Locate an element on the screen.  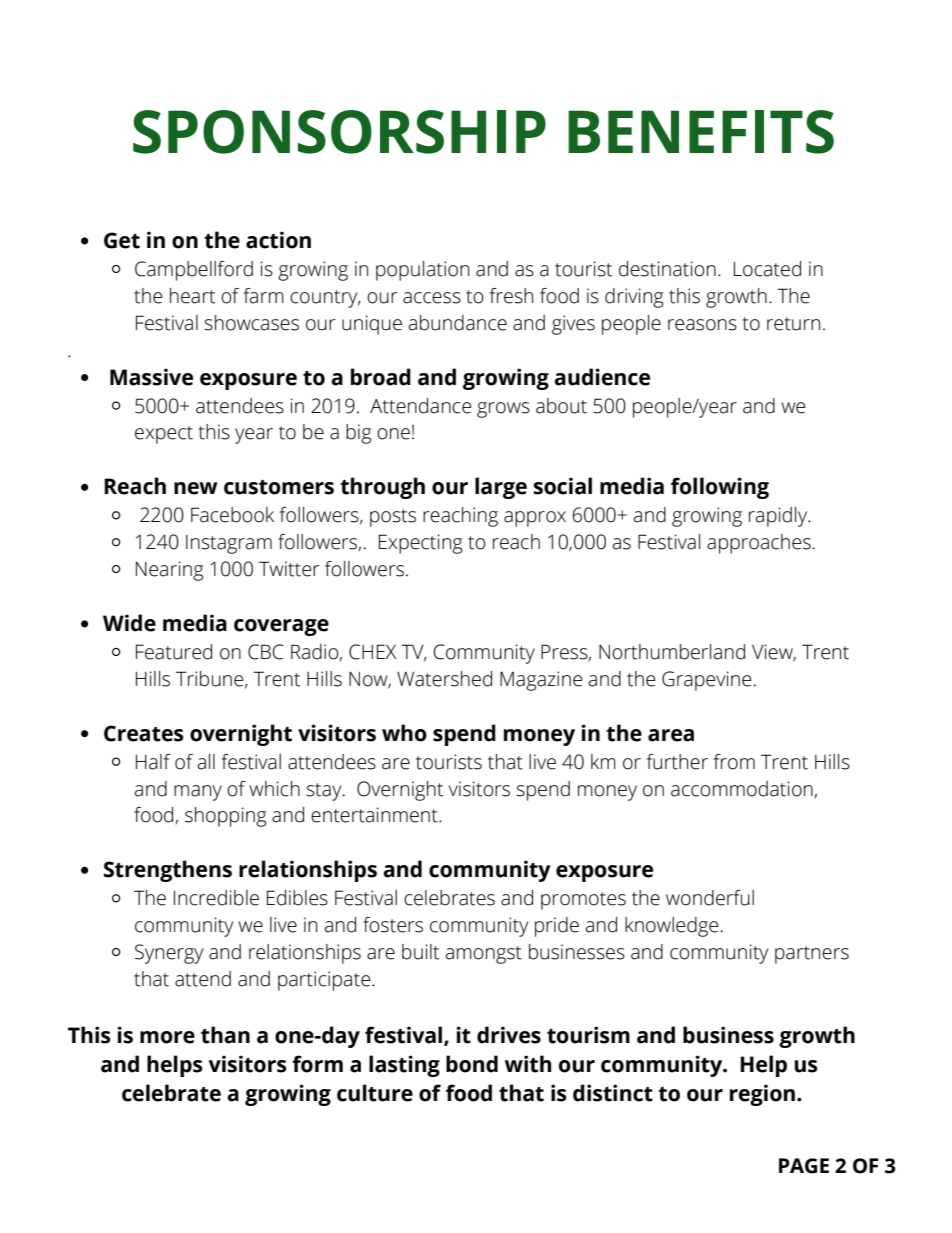
Featured is located at coordinates (174, 652).
